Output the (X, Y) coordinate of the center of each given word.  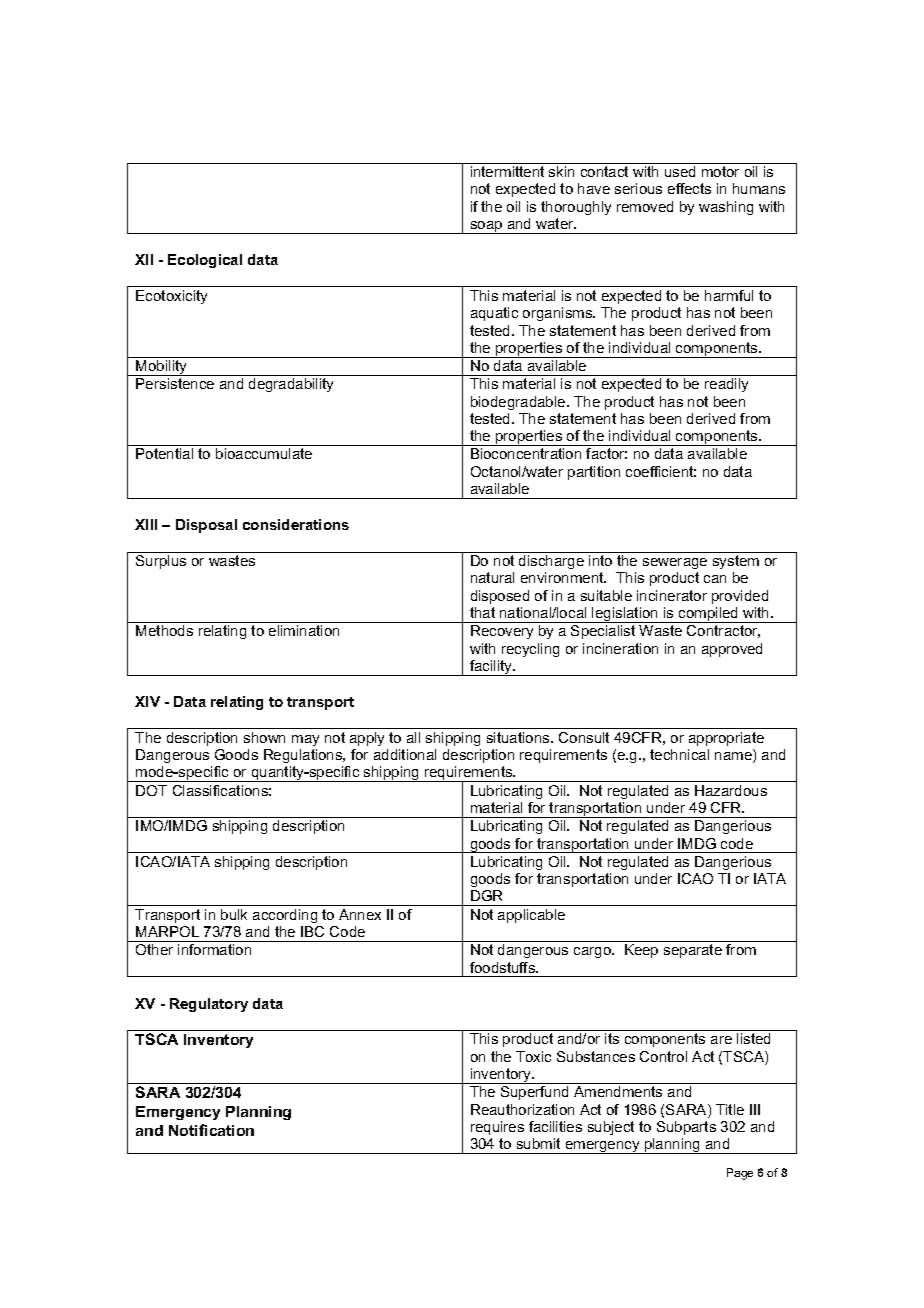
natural (492, 577)
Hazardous (731, 790)
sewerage (675, 563)
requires (497, 1128)
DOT (151, 790)
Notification (211, 1130)
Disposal (206, 526)
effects (689, 188)
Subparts (686, 1128)
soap (486, 227)
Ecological (205, 261)
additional (405, 754)
